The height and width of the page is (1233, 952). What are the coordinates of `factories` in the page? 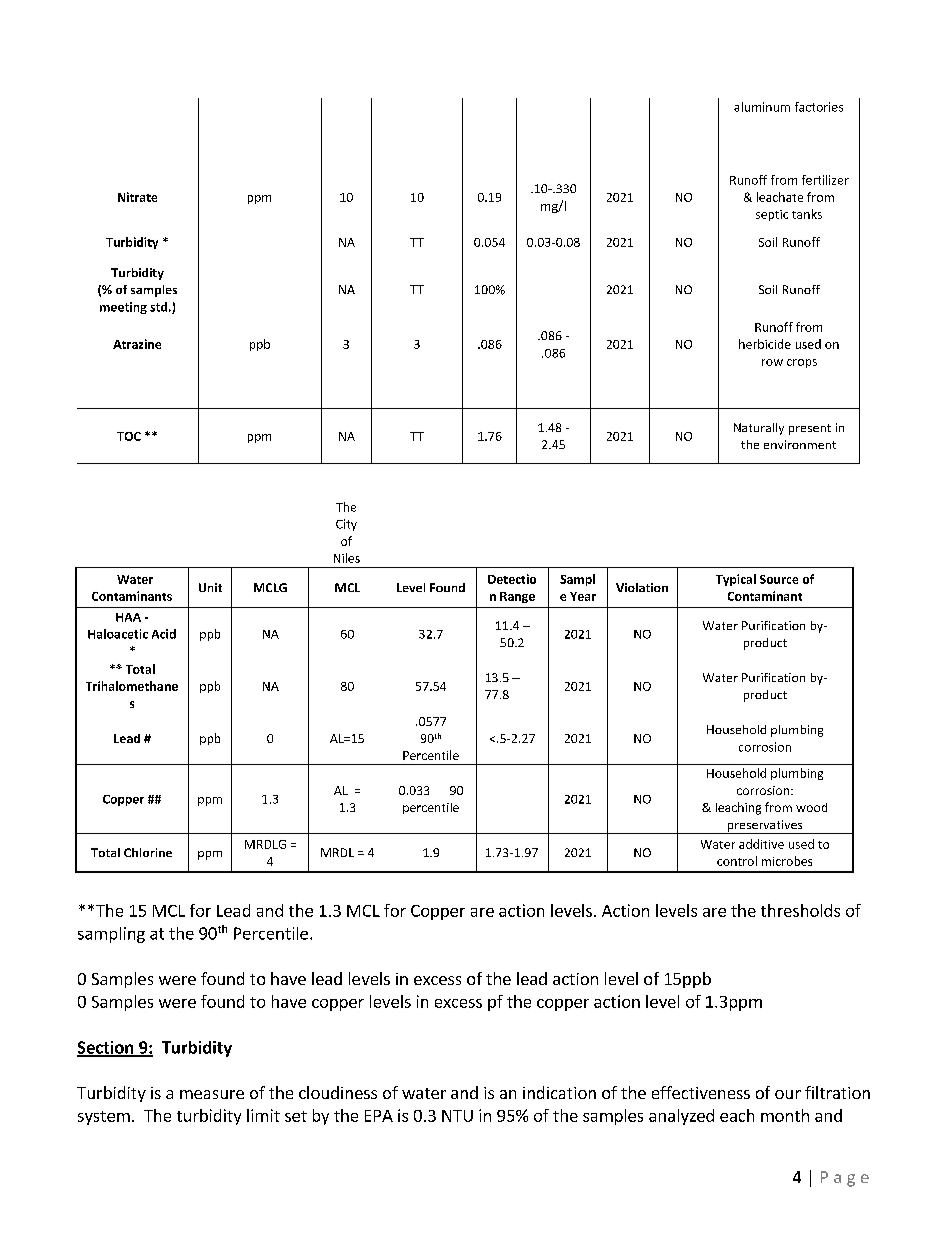 It's located at (819, 107).
